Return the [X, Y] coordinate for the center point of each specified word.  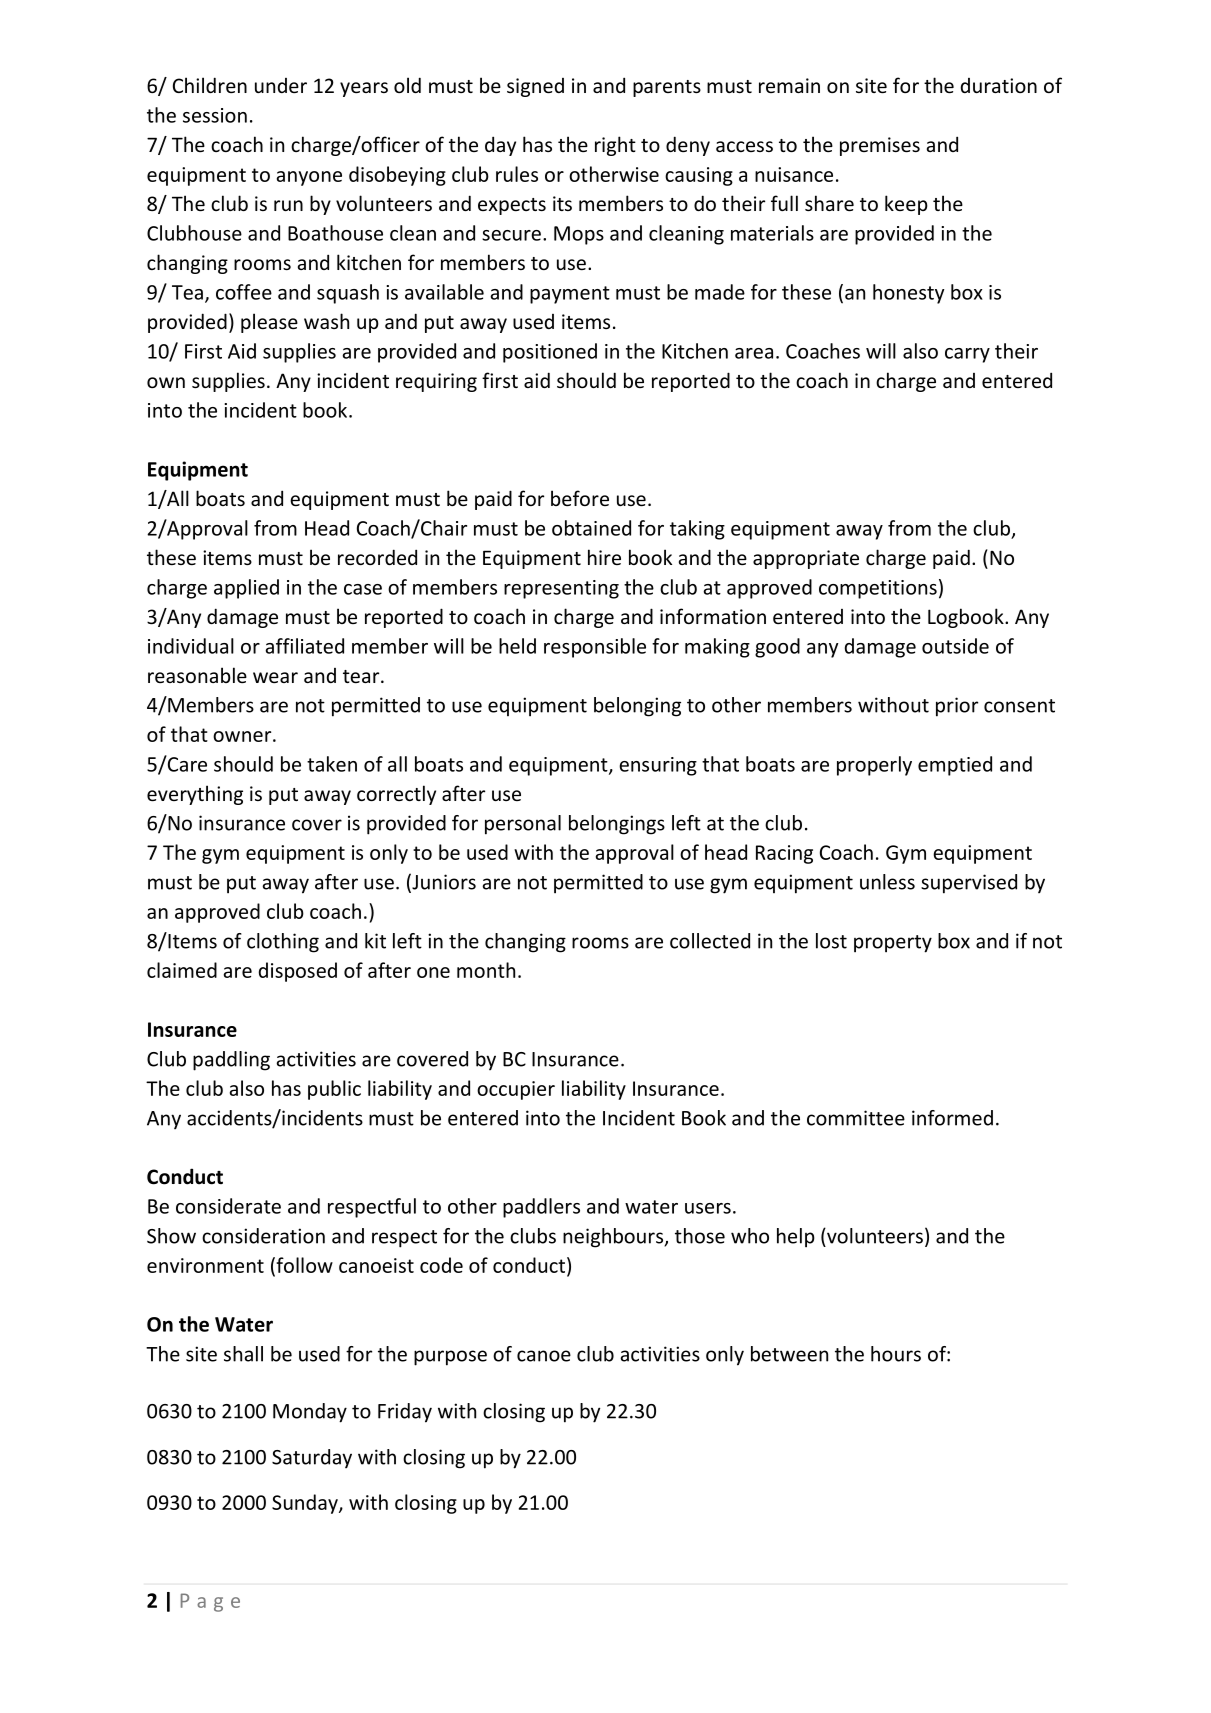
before [580, 498]
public [334, 1090]
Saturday [312, 1458]
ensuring [658, 766]
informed [952, 1118]
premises [880, 146]
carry [967, 355]
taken [332, 764]
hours [896, 1354]
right [615, 146]
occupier [516, 1090]
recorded [377, 557]
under [281, 85]
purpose [450, 1358]
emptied [955, 766]
